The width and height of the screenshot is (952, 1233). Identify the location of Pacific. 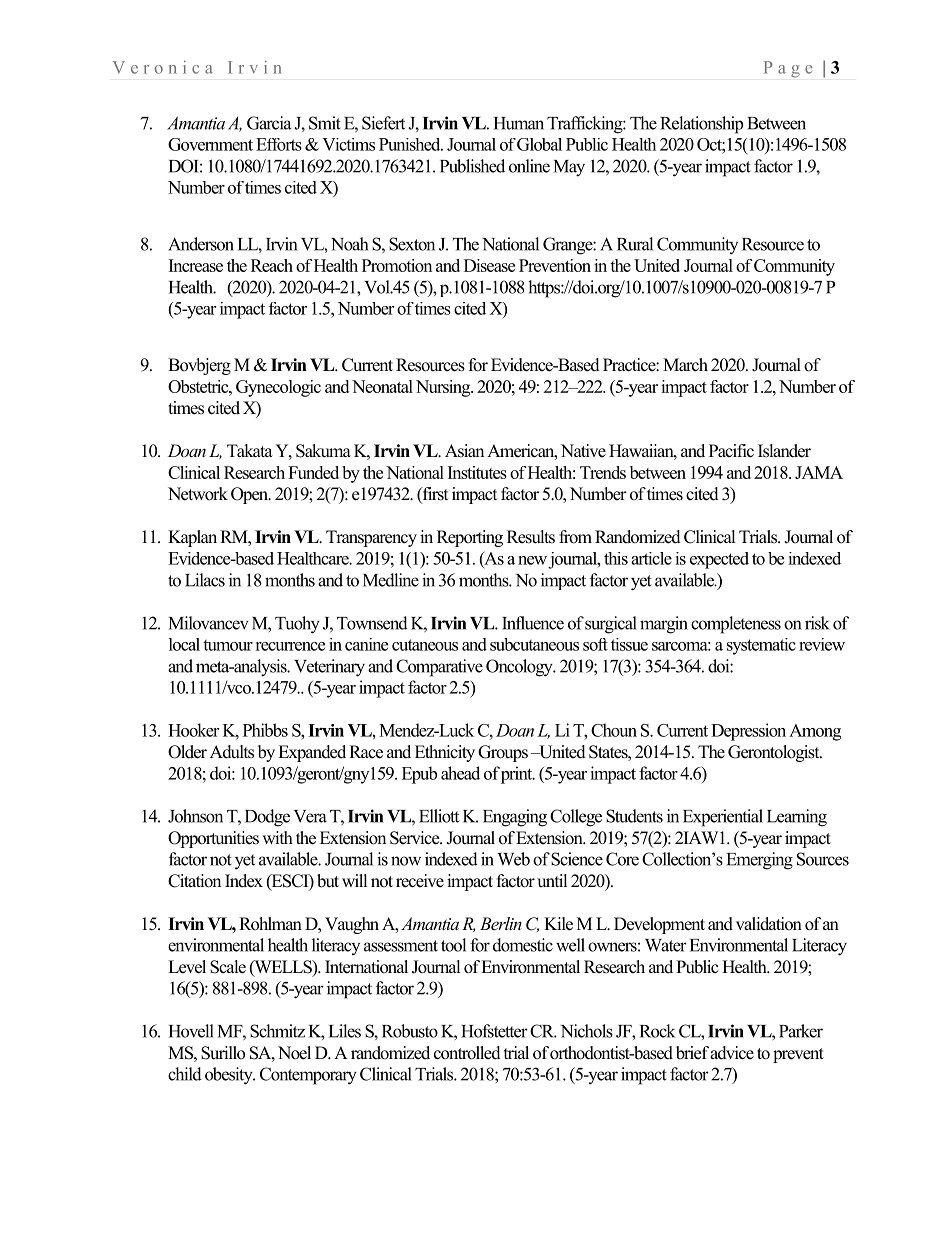
(731, 451).
